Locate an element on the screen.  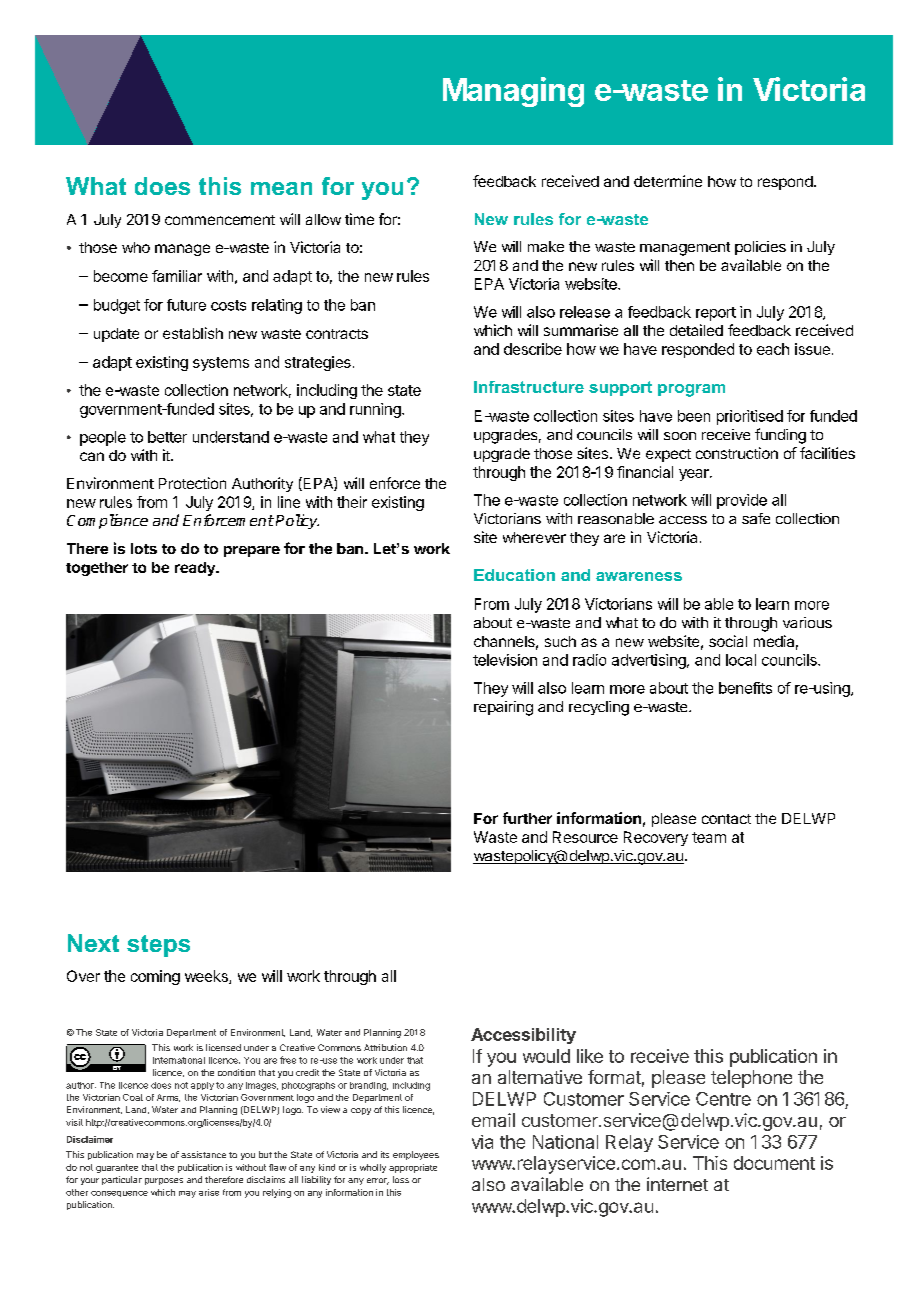
ready is located at coordinates (196, 569).
